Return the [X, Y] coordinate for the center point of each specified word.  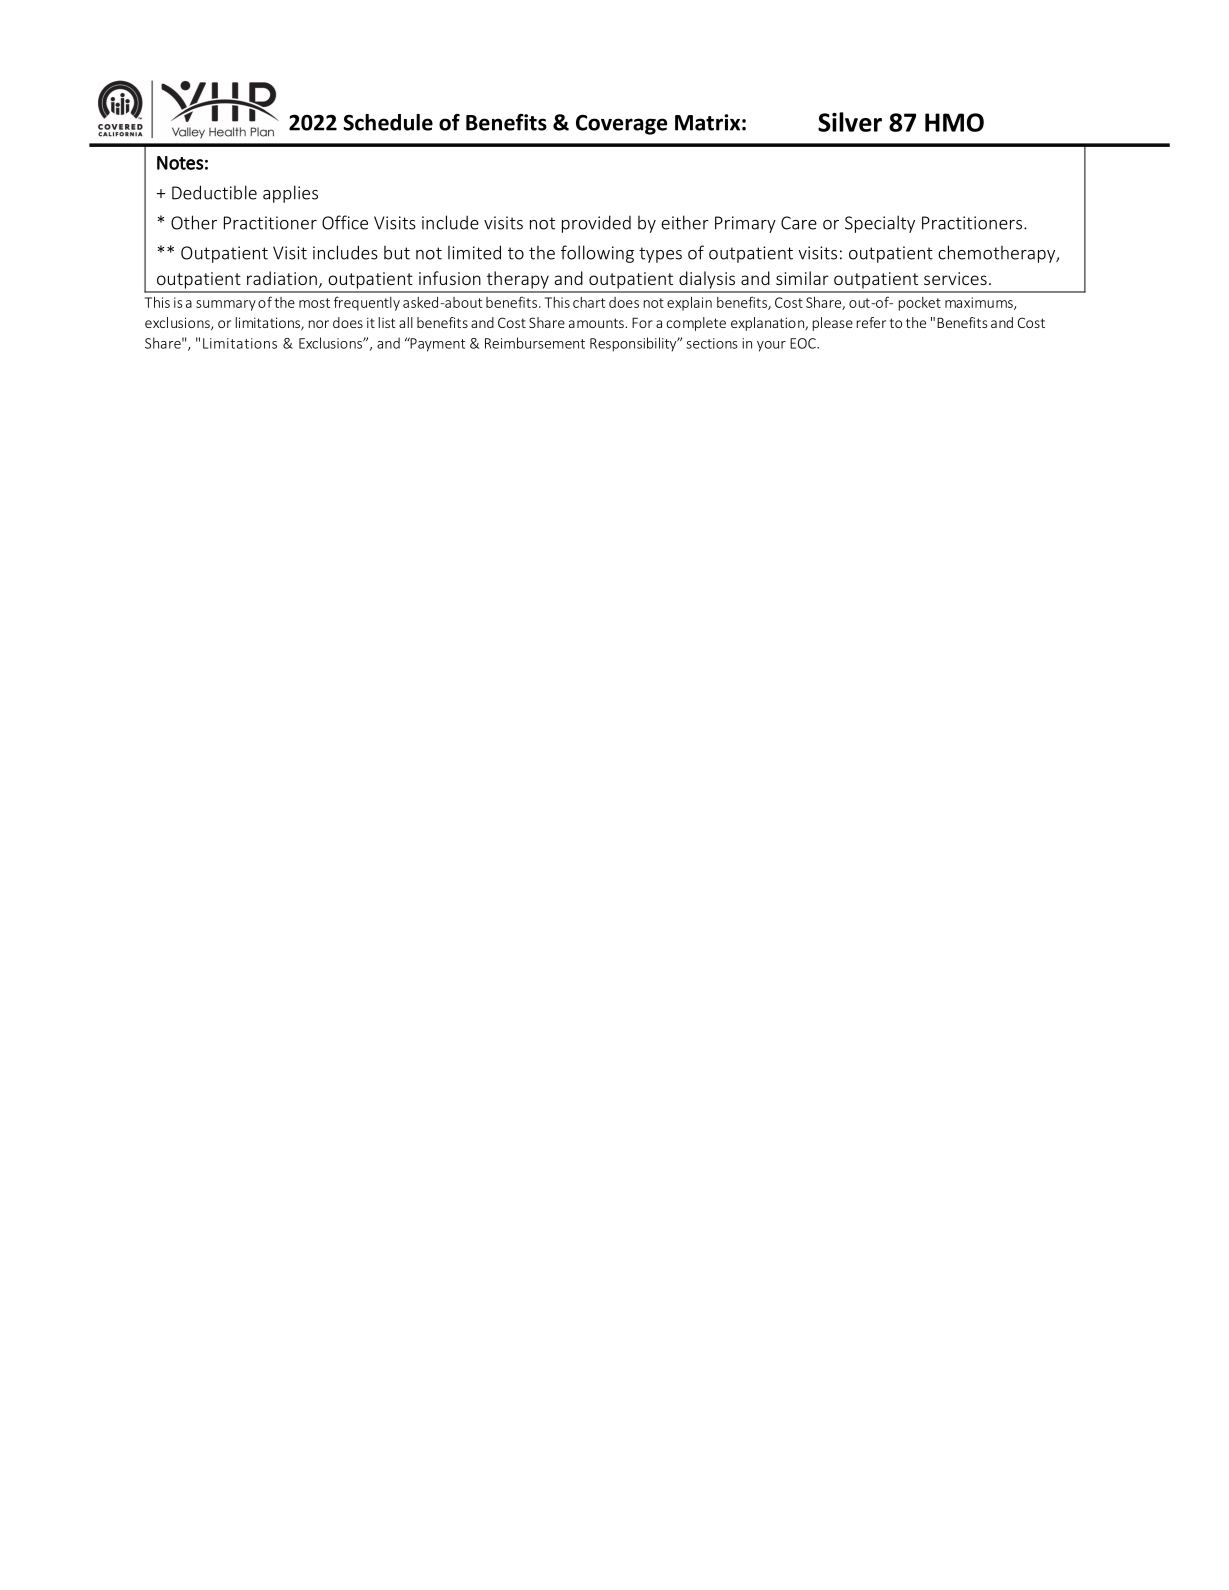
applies [290, 194]
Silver [850, 122]
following [597, 254]
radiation [282, 278]
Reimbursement [535, 343]
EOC [804, 343]
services [955, 278]
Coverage [621, 125]
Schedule [388, 122]
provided [596, 224]
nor [319, 324]
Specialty [880, 224]
